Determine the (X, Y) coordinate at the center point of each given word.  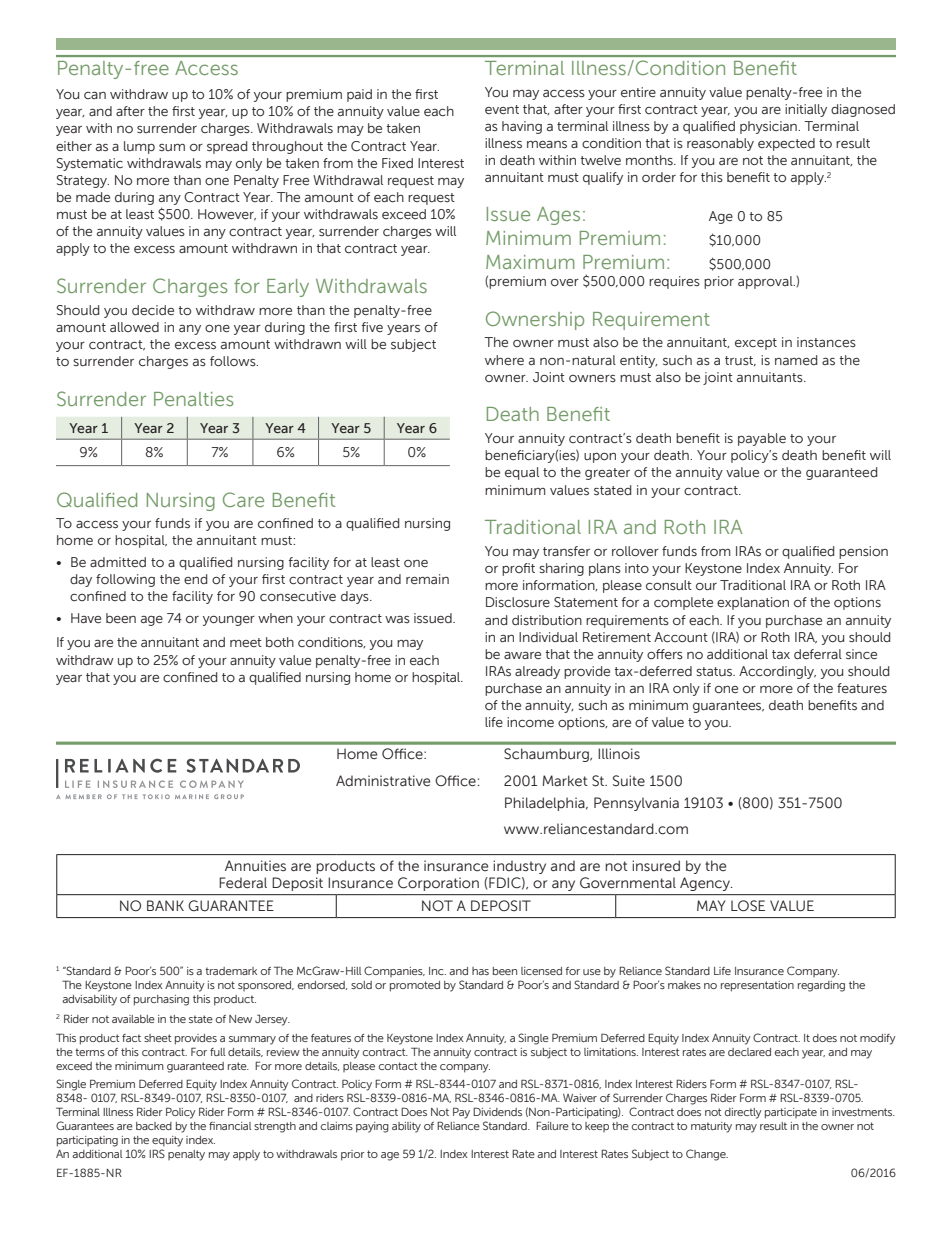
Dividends (497, 1111)
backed (154, 1126)
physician (769, 127)
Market (565, 780)
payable (762, 439)
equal (522, 473)
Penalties (194, 399)
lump (139, 147)
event (502, 109)
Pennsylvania (636, 804)
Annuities (255, 866)
